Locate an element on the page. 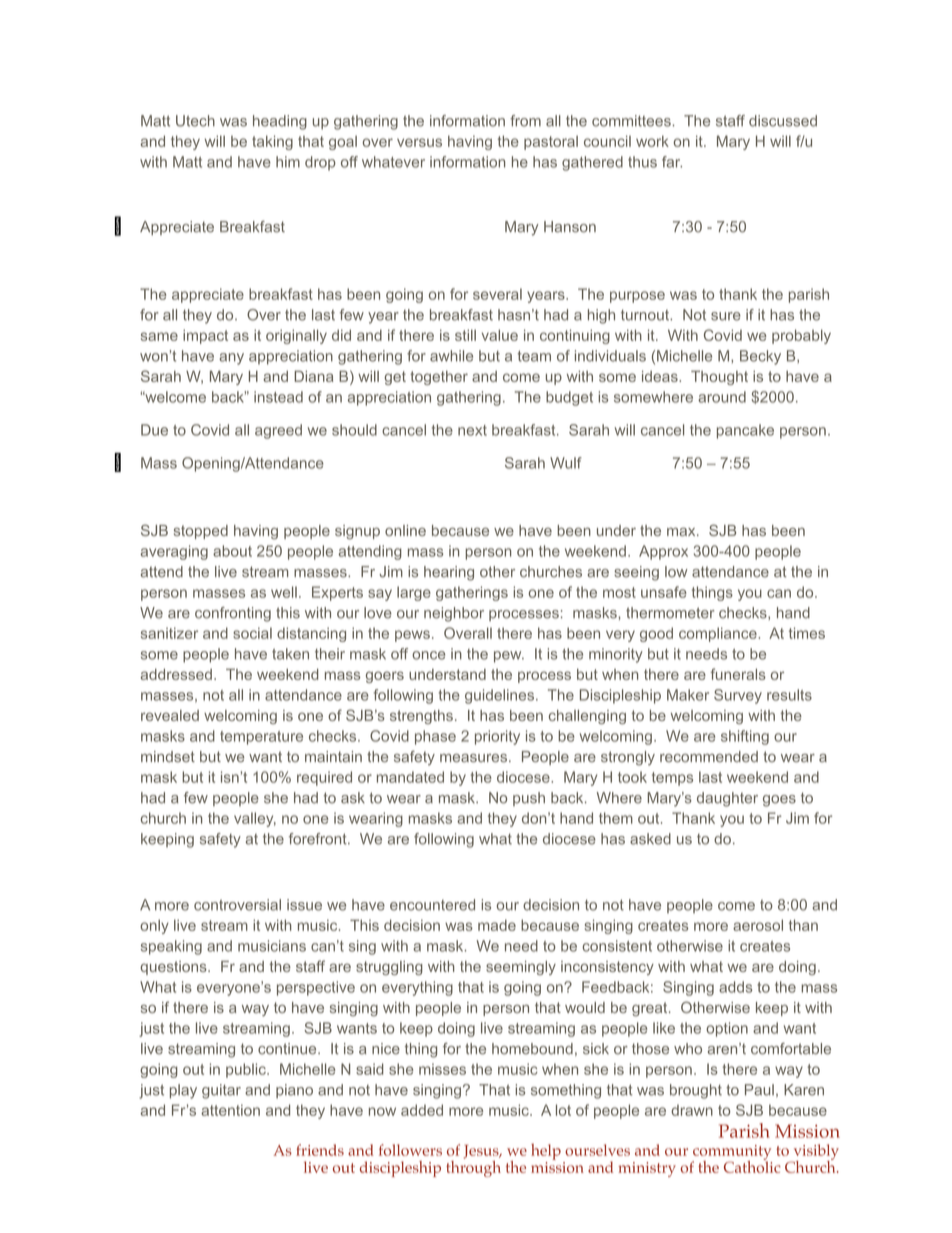 The height and width of the page is (1233, 952). aerosol is located at coordinates (758, 925).
